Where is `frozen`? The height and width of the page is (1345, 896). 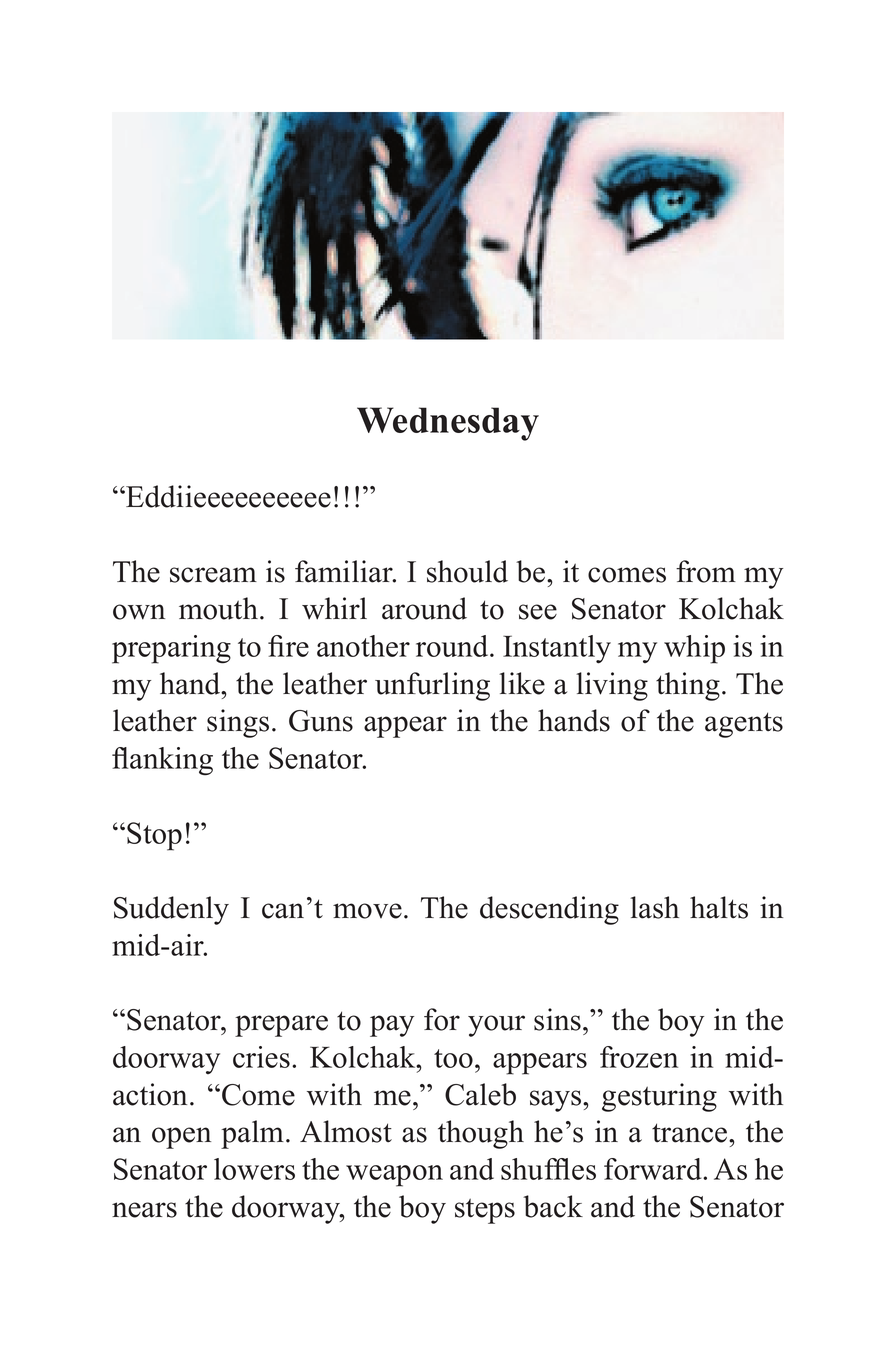
frozen is located at coordinates (639, 1057).
